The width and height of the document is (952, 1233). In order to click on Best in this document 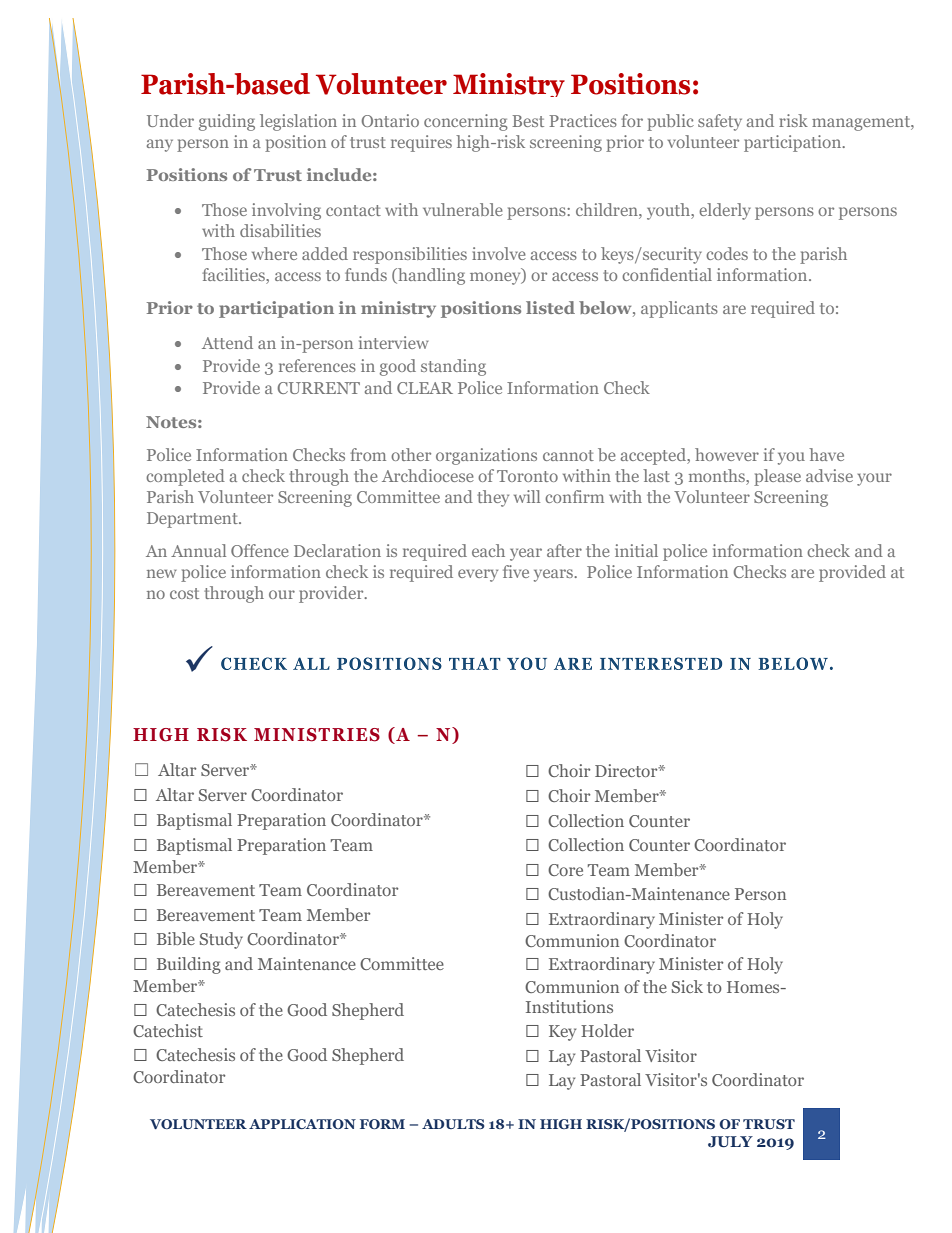, I will do `click(528, 121)`.
